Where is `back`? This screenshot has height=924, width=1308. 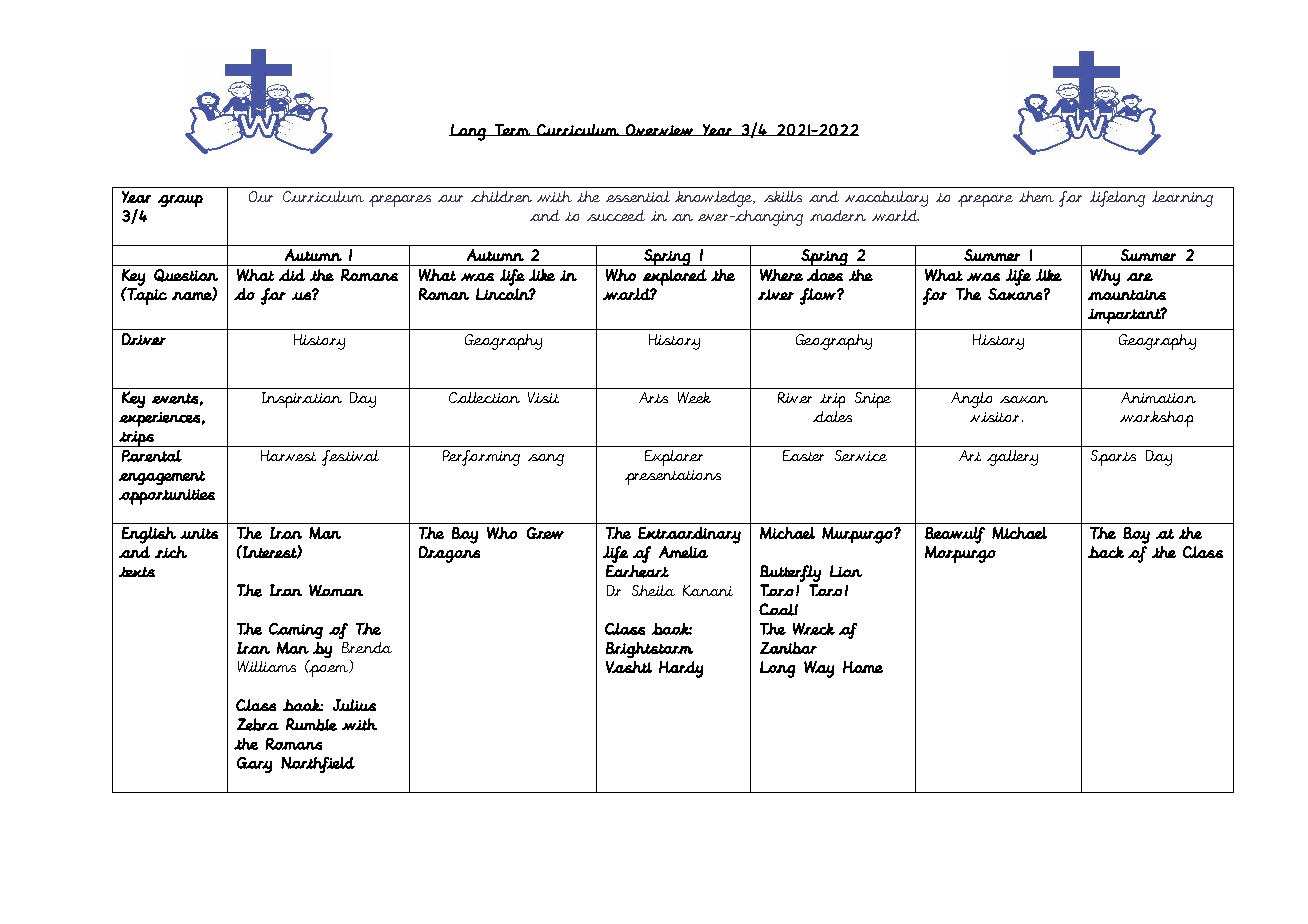
back is located at coordinates (1106, 552).
